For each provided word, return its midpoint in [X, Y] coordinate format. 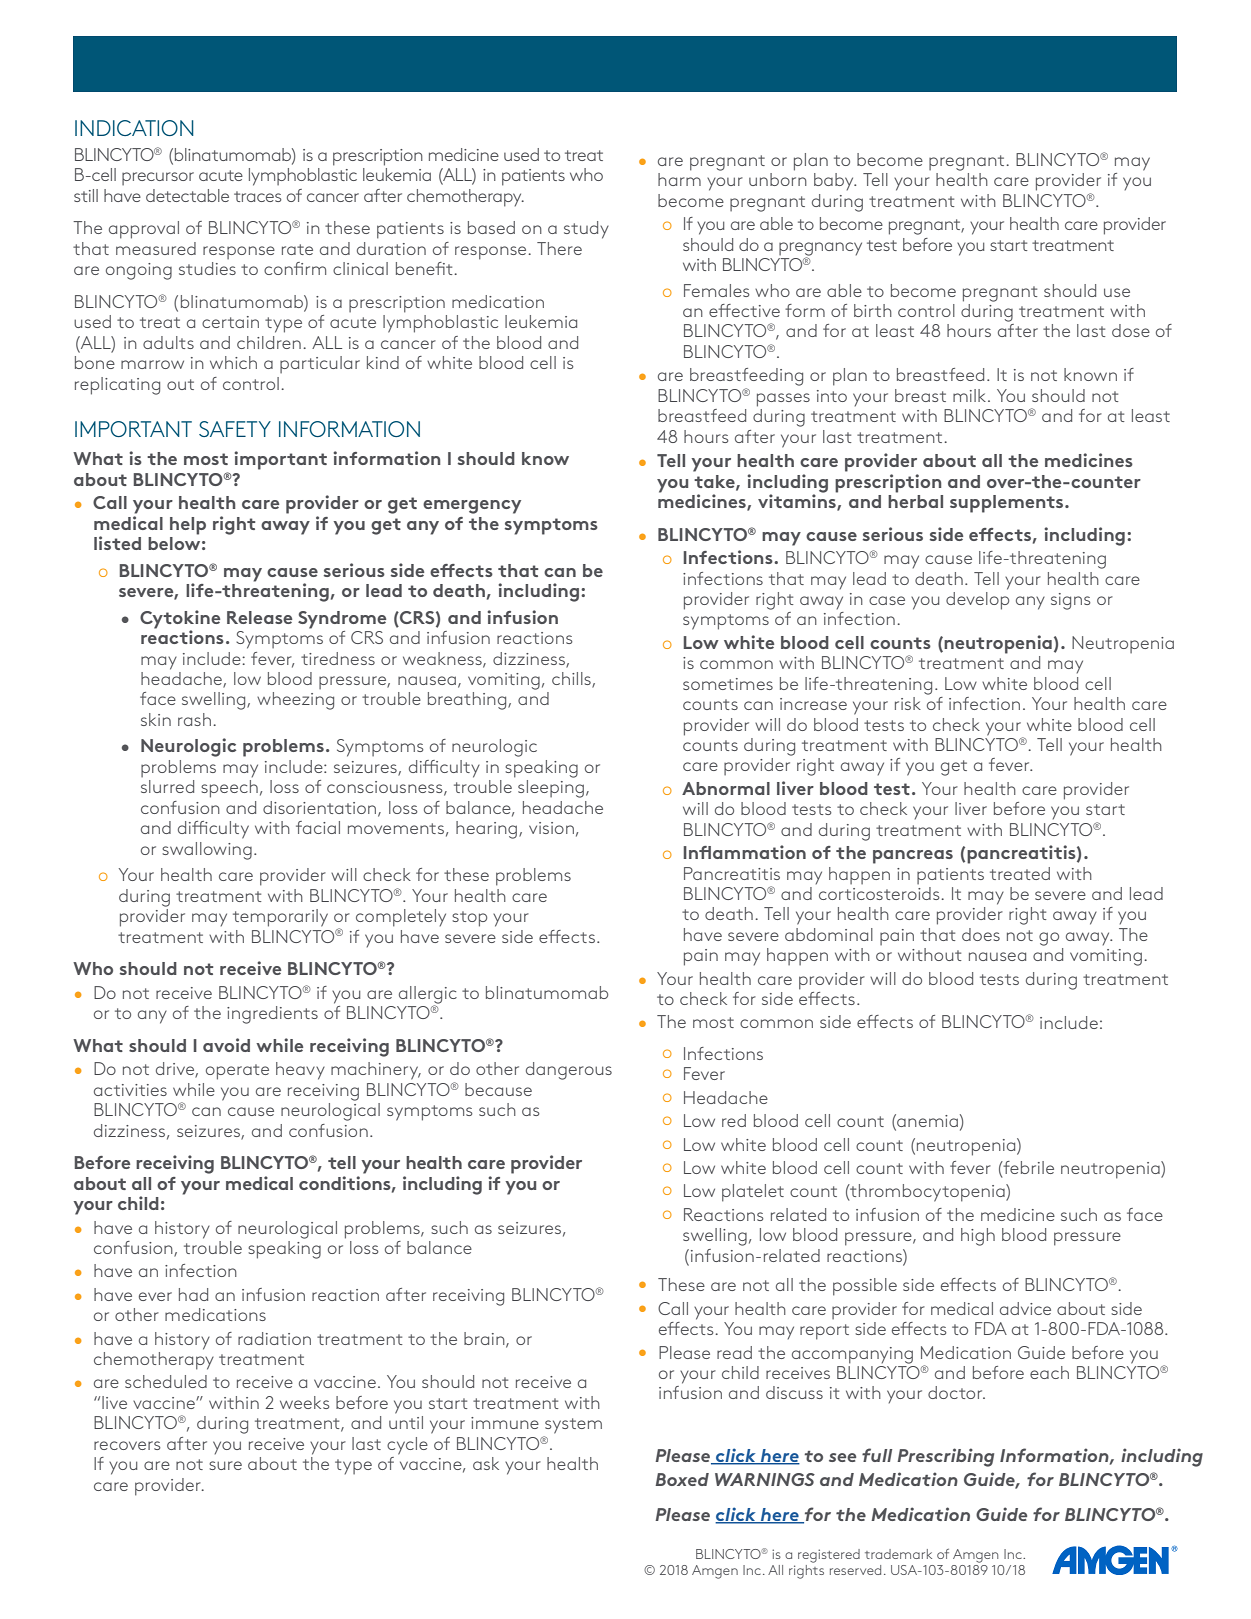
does [981, 934]
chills [572, 680]
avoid [226, 1045]
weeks [305, 1402]
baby [835, 182]
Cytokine [180, 620]
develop [977, 599]
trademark [898, 1554]
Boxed [682, 1479]
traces [258, 196]
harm [679, 179]
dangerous [569, 1071]
